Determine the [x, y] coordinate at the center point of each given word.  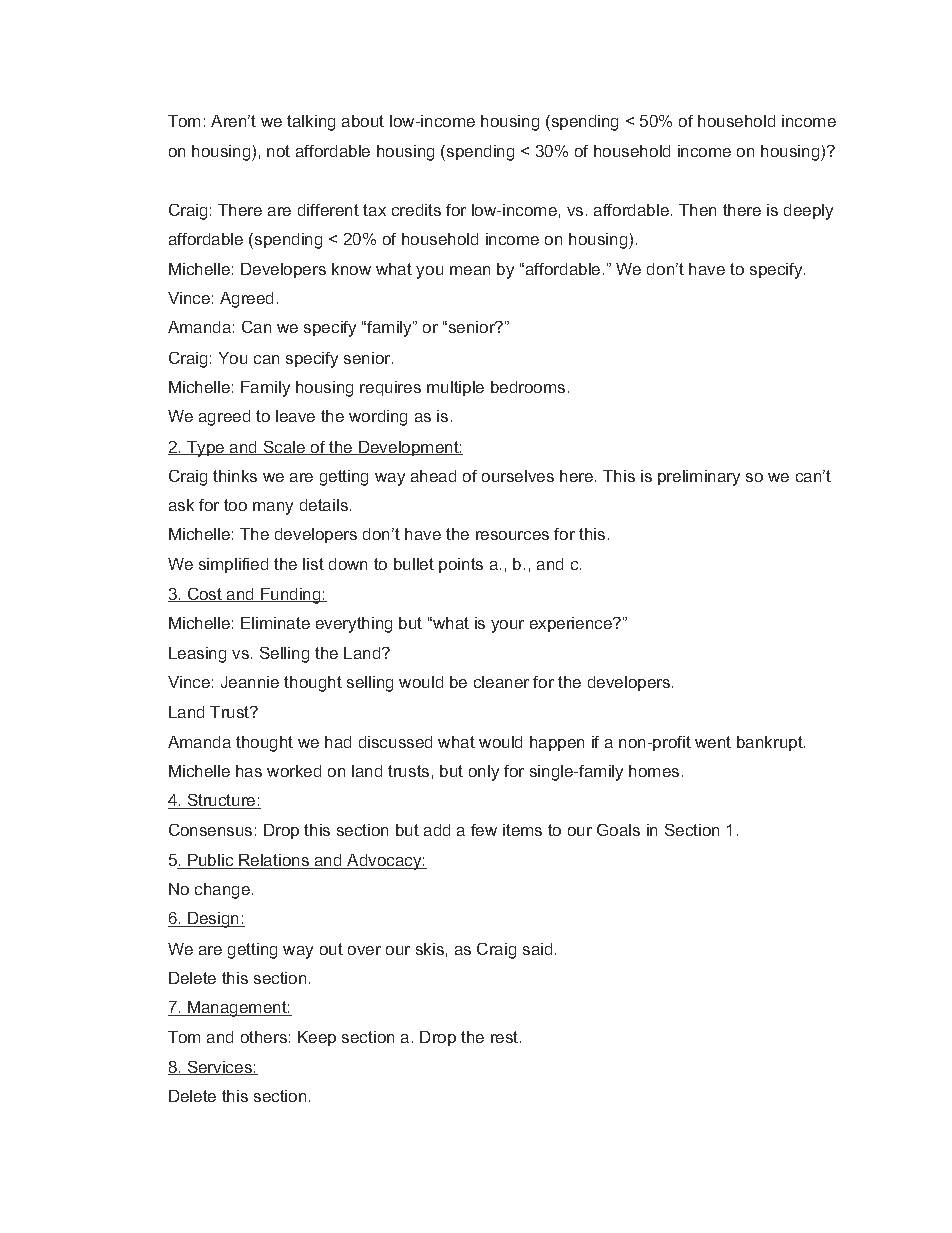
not [278, 151]
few [484, 830]
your [507, 626]
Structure [221, 801]
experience [572, 624]
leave [295, 416]
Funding [291, 596]
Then [697, 210]
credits [416, 210]
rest [506, 1037]
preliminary [699, 478]
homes [654, 771]
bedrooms [528, 387]
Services [219, 1068]
